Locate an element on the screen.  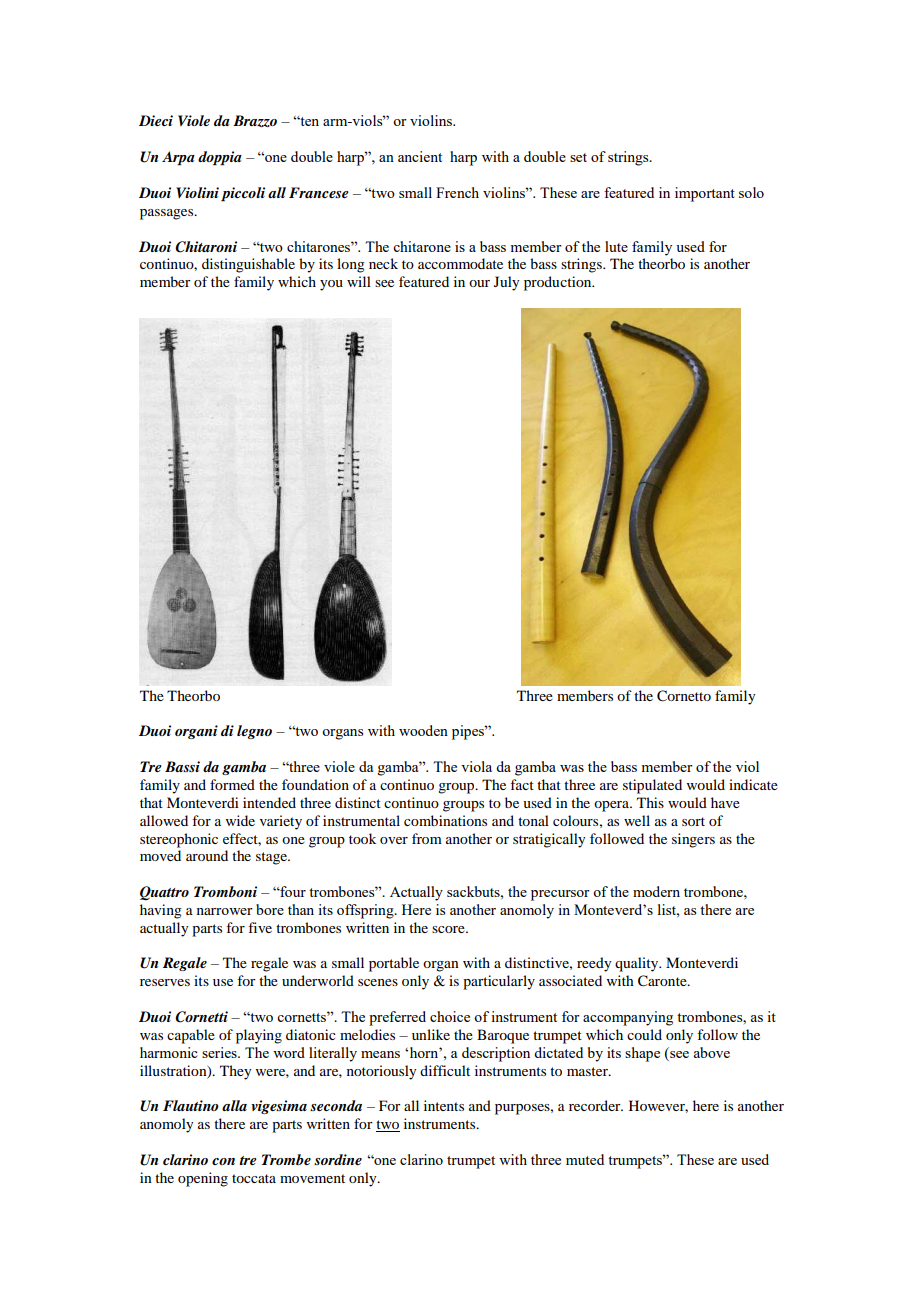
stipulated is located at coordinates (652, 786).
